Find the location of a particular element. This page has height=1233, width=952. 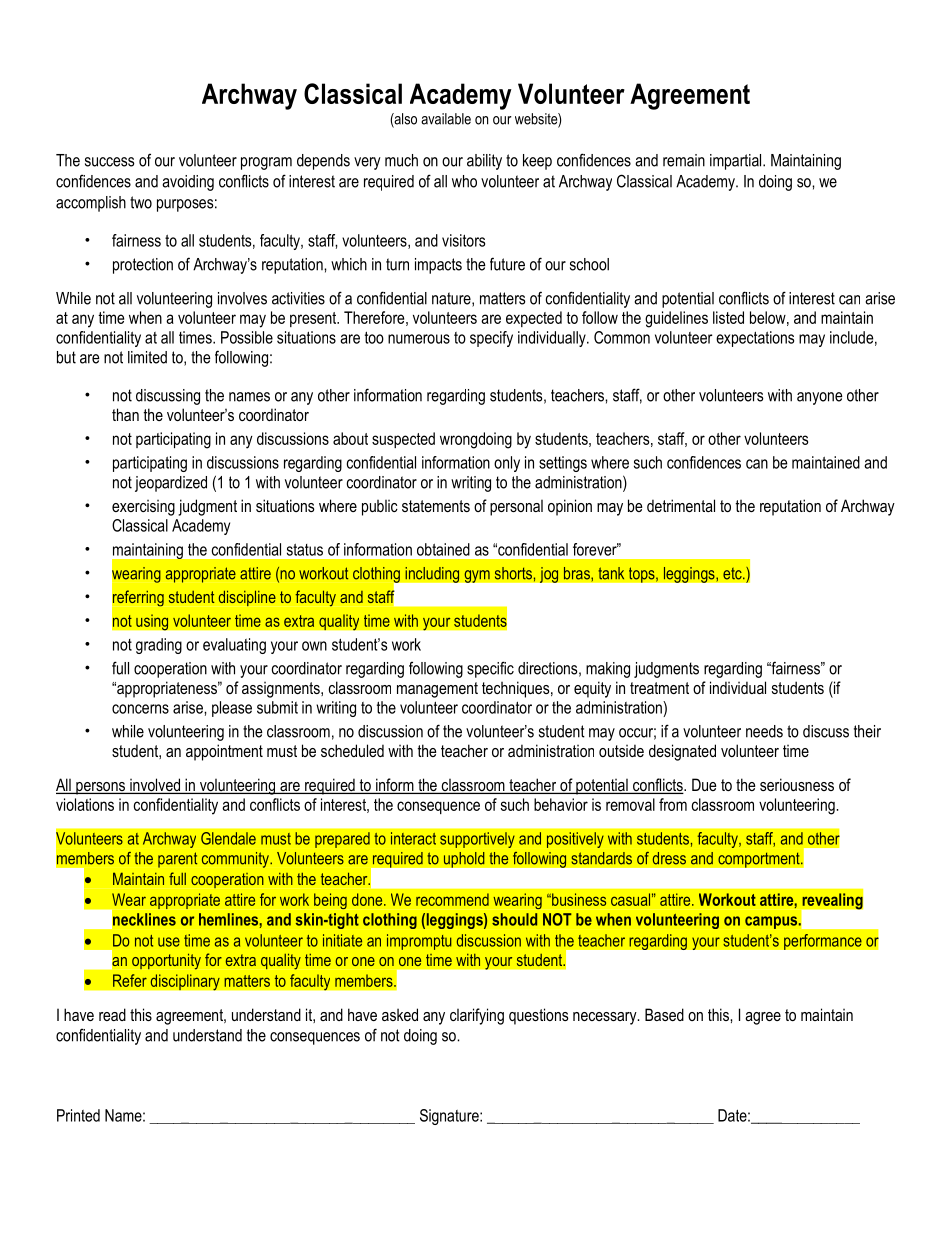

treatment is located at coordinates (659, 688).
